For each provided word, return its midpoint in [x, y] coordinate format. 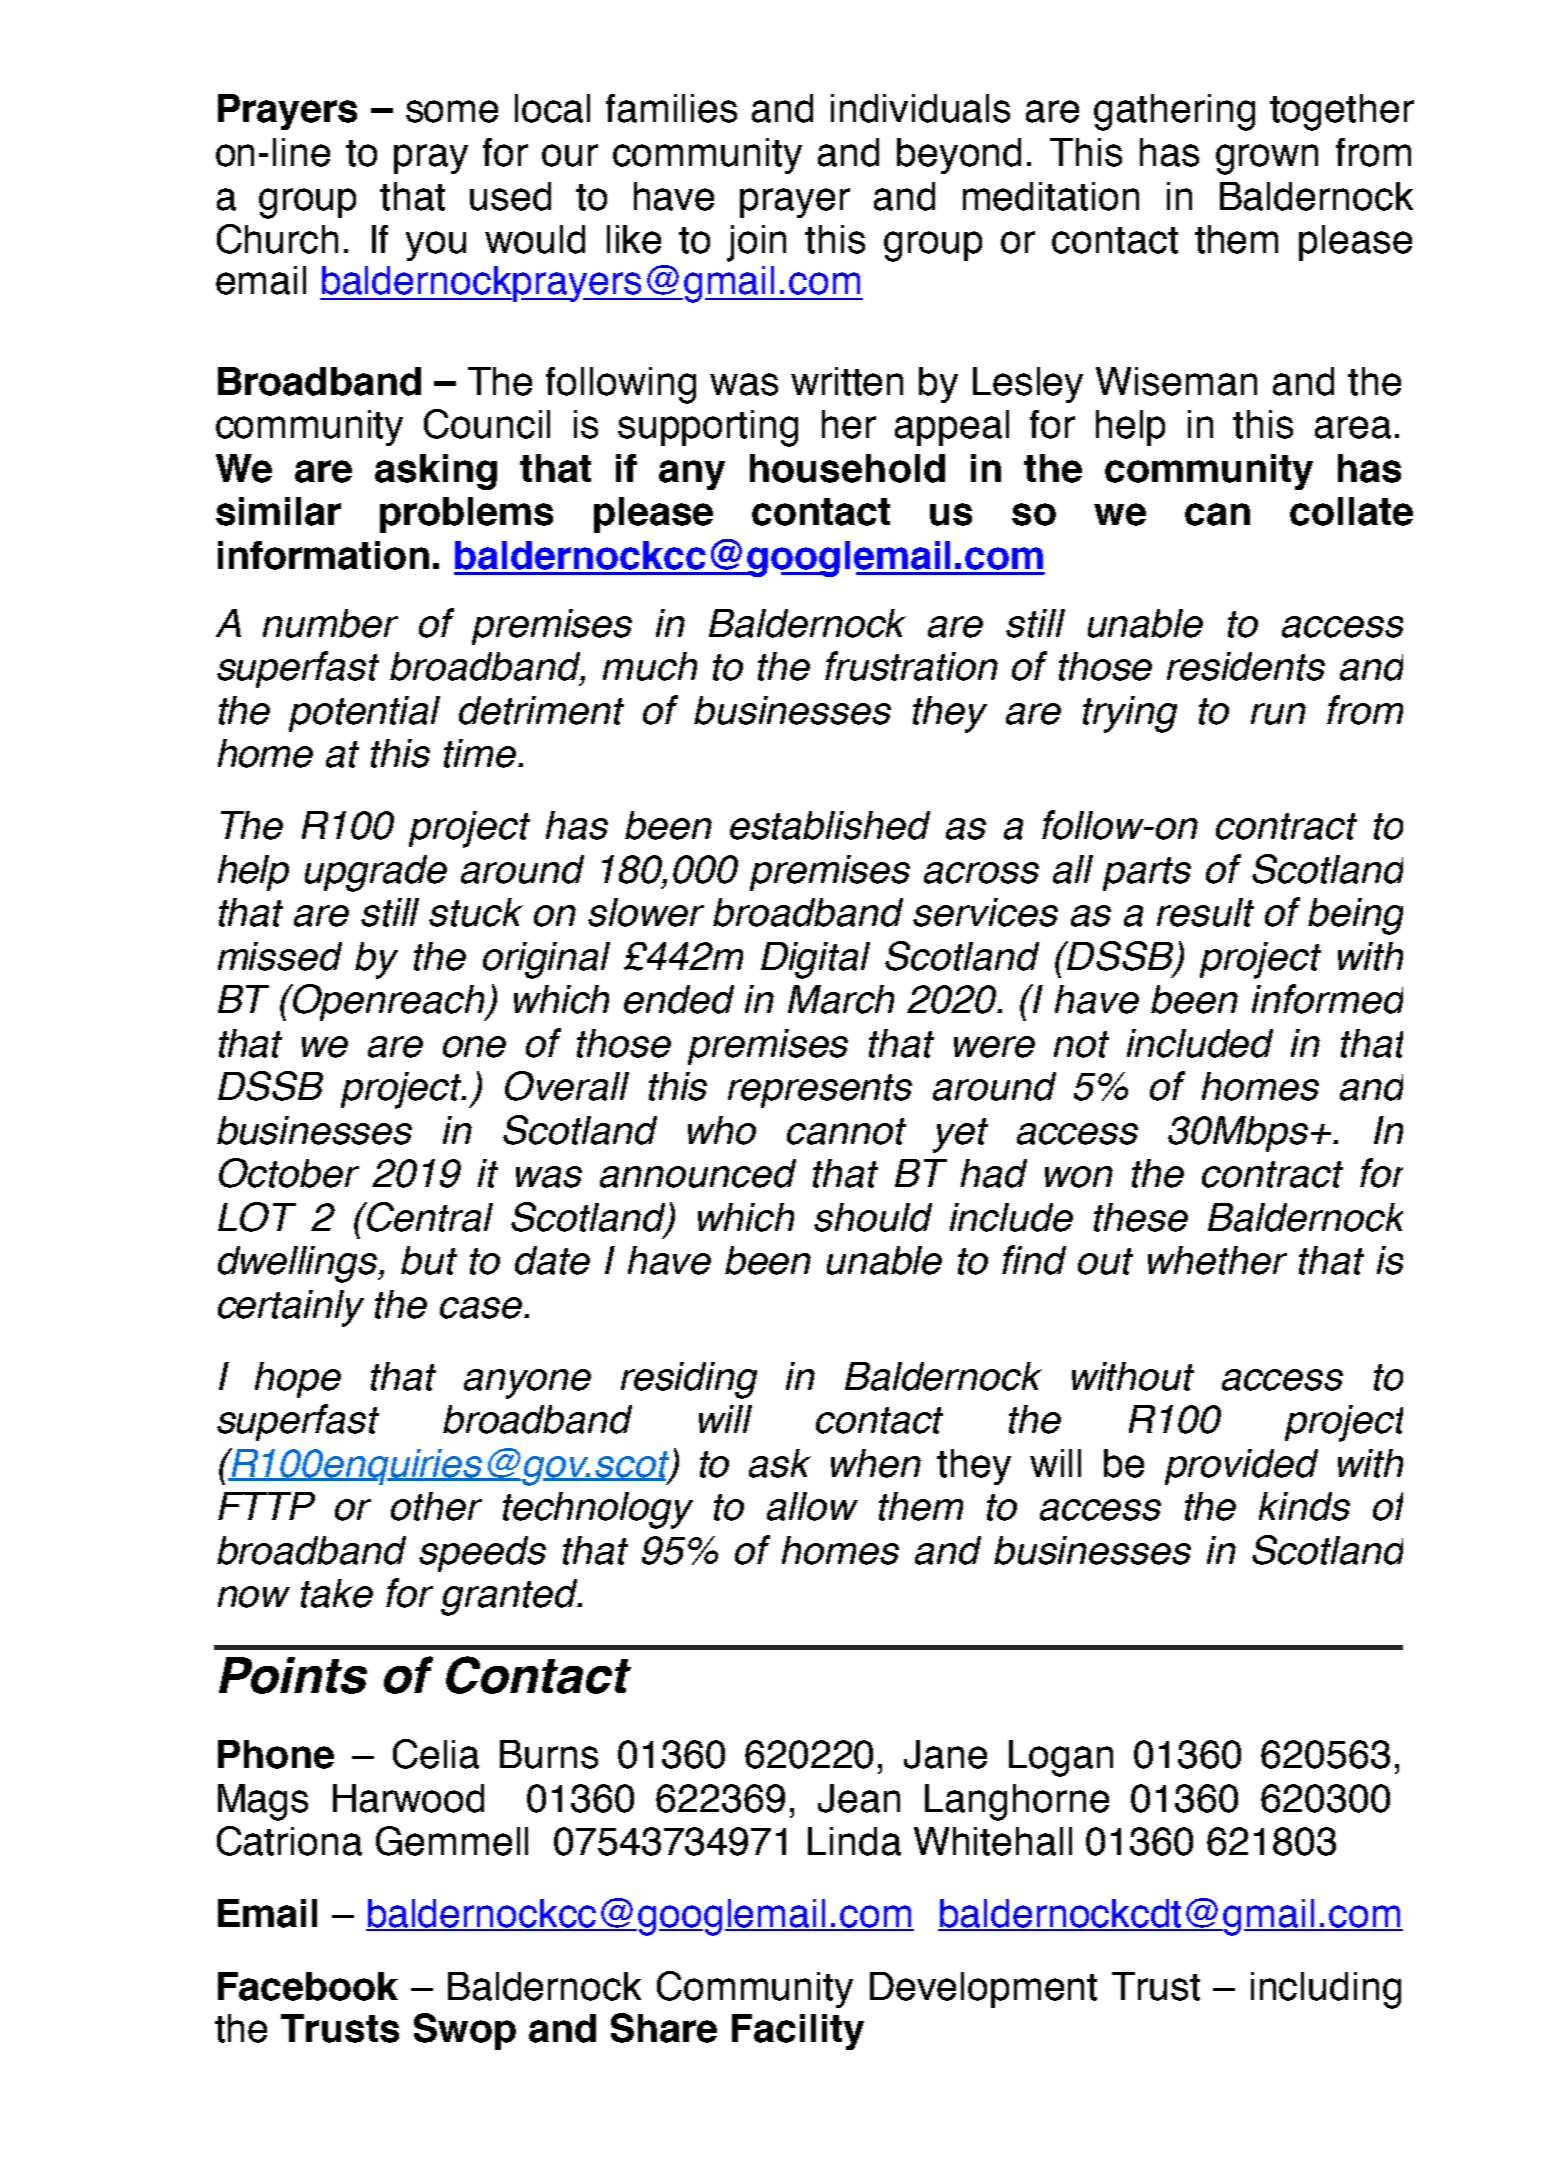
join [756, 243]
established [830, 825]
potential [364, 714]
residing [689, 1380]
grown [1267, 159]
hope [298, 1380]
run [1278, 714]
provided [1241, 1467]
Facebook [308, 1986]
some [452, 111]
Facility [798, 2032]
